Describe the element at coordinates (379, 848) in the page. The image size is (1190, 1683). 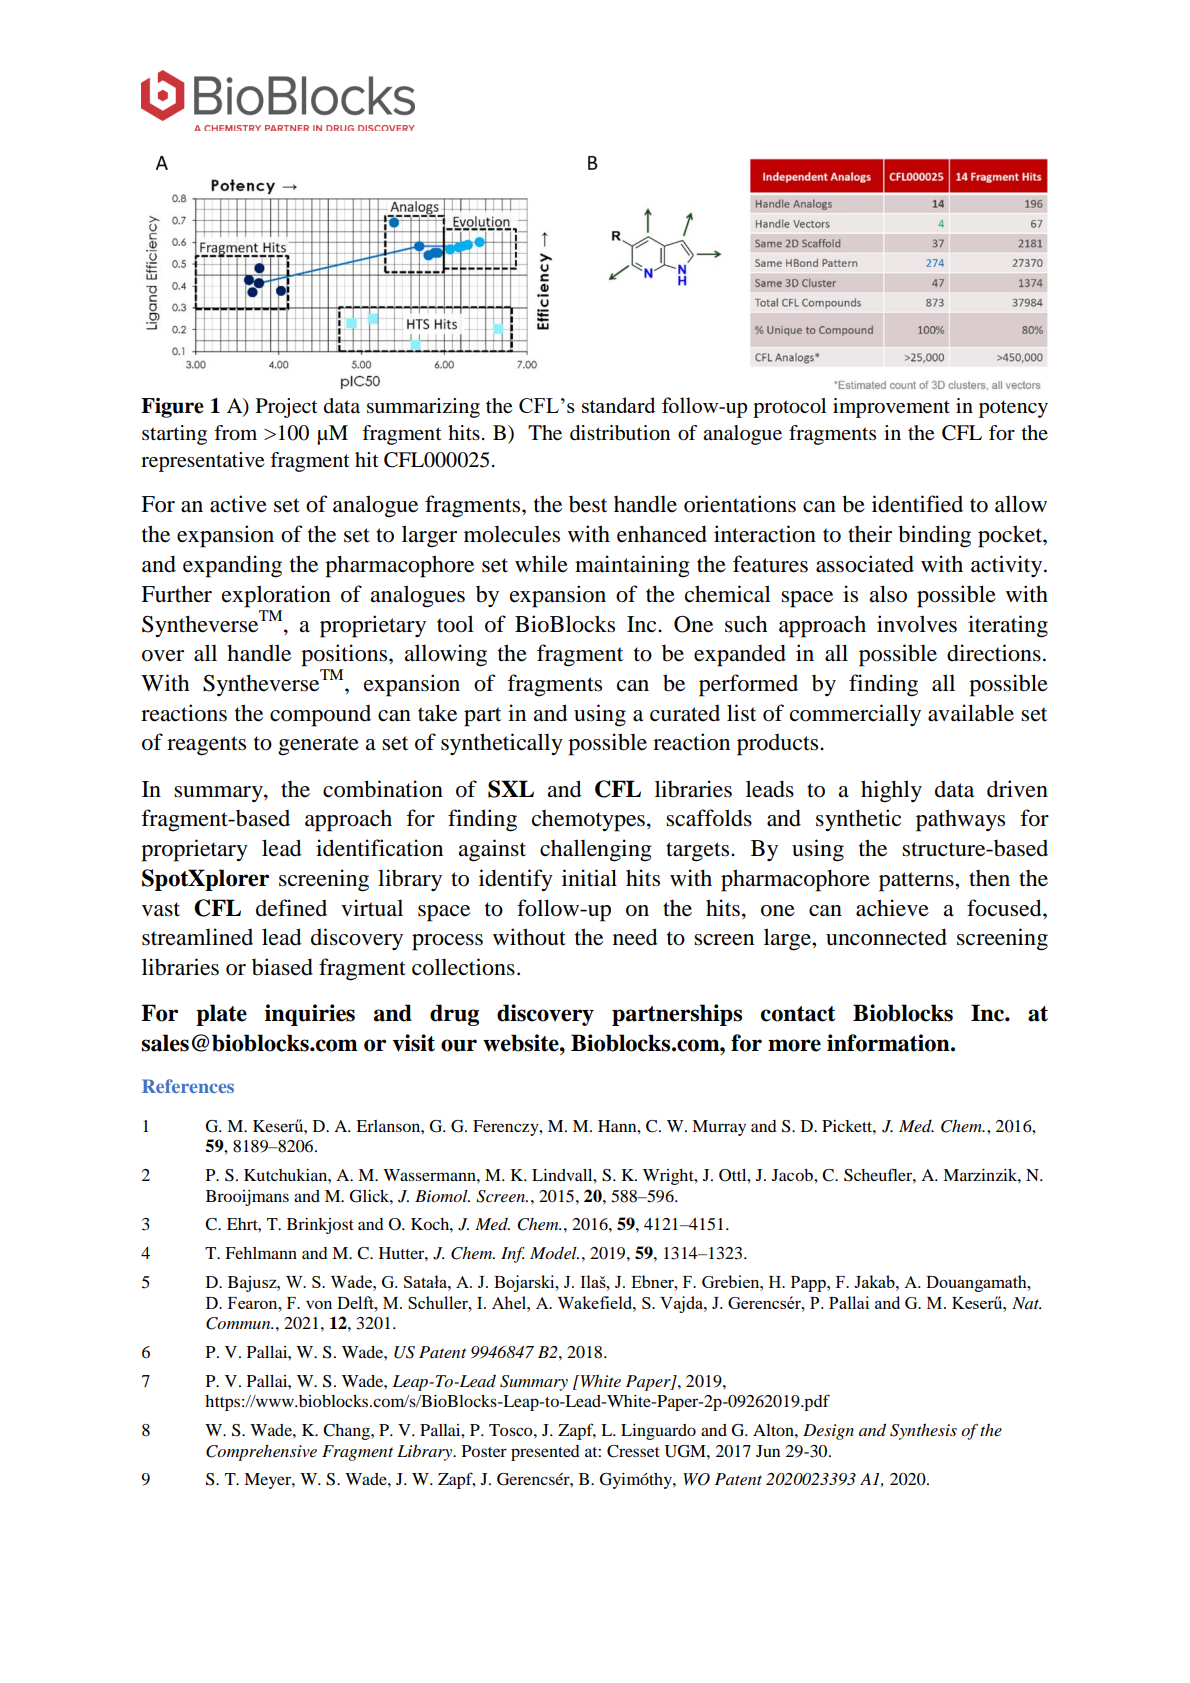
I see `identification` at that location.
